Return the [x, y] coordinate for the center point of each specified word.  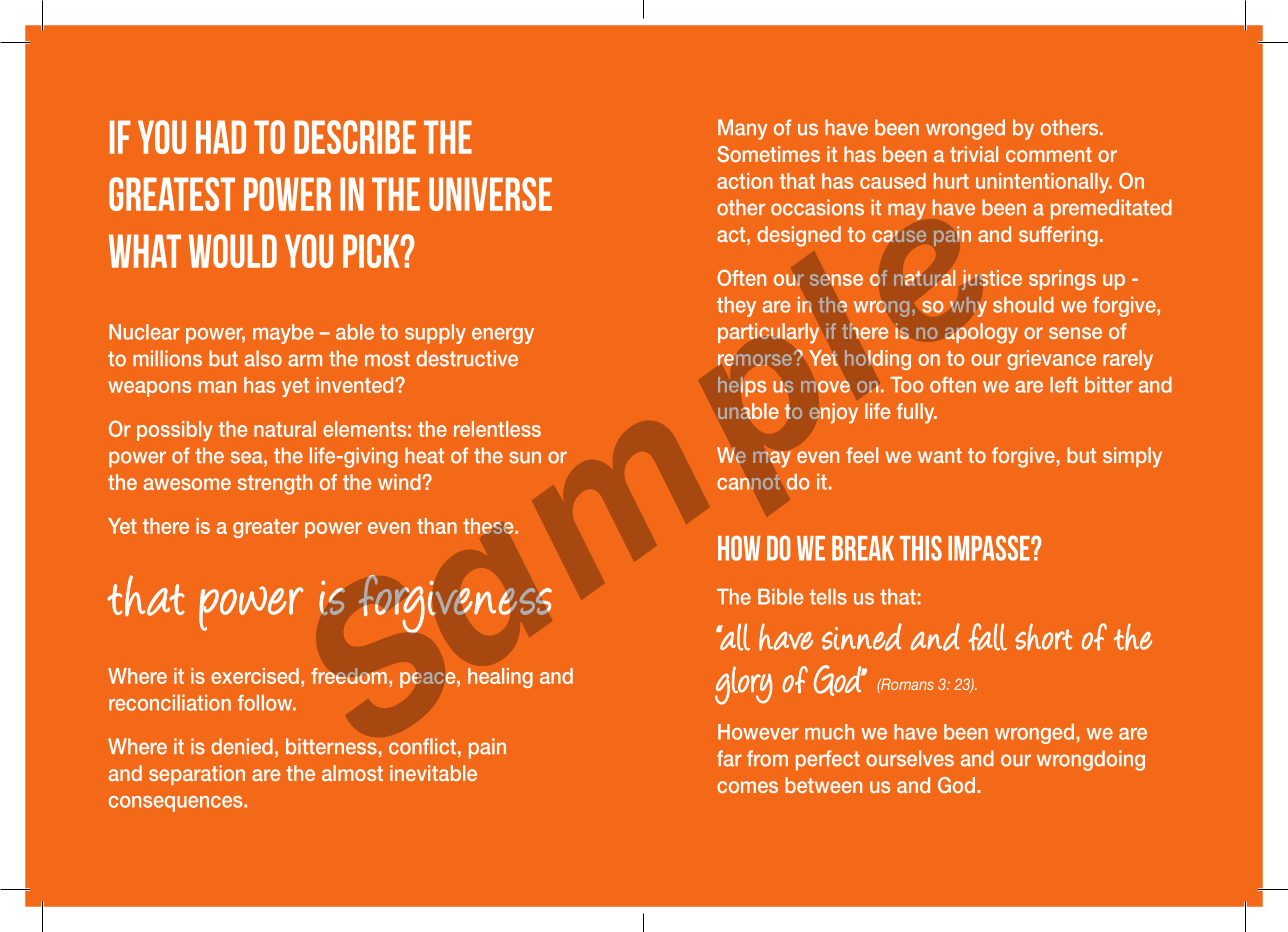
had [221, 137]
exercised [255, 676]
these [489, 526]
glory [743, 685]
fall [988, 637]
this [921, 548]
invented [356, 385]
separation [197, 775]
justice [992, 280]
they [736, 307]
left [1064, 385]
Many [742, 129]
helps [742, 387]
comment [1049, 154]
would [233, 251]
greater [266, 528]
